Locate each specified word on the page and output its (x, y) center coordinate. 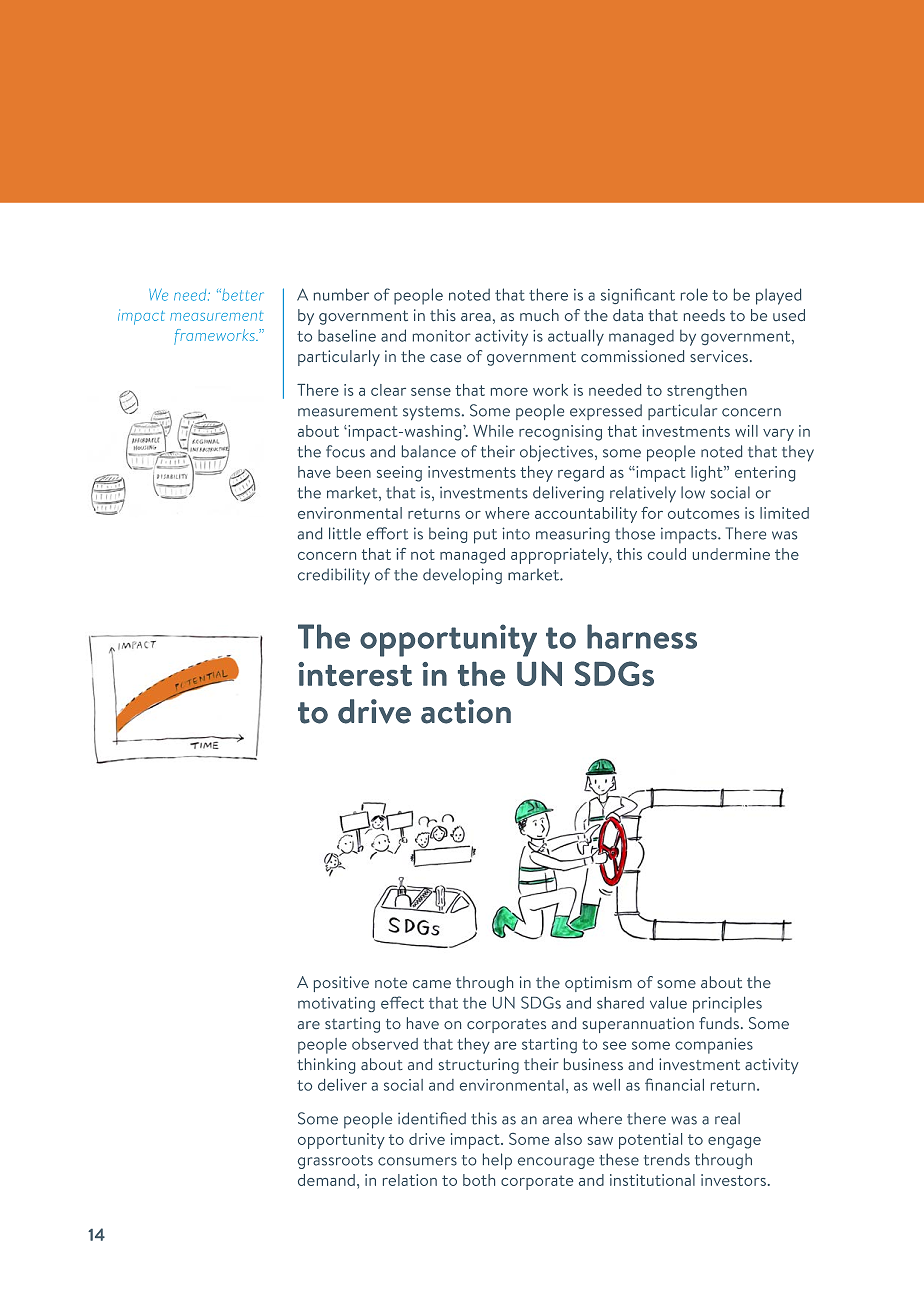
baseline (347, 335)
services (719, 356)
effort (387, 533)
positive (341, 984)
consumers (417, 1161)
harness (642, 636)
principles (727, 1005)
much (539, 315)
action (466, 711)
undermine (731, 554)
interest (355, 674)
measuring (573, 535)
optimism (598, 984)
